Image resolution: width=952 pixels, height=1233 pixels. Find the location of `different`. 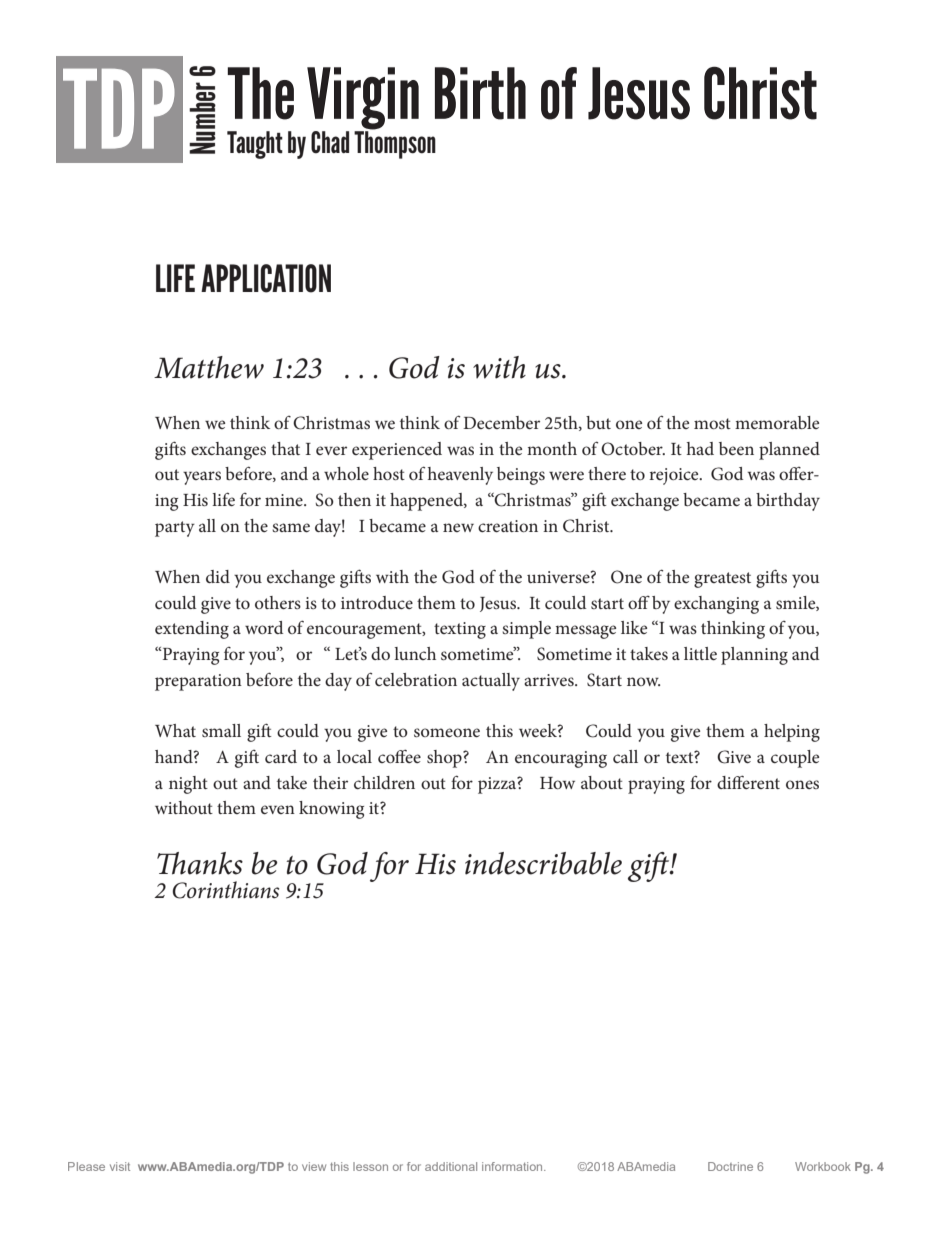

different is located at coordinates (748, 782).
